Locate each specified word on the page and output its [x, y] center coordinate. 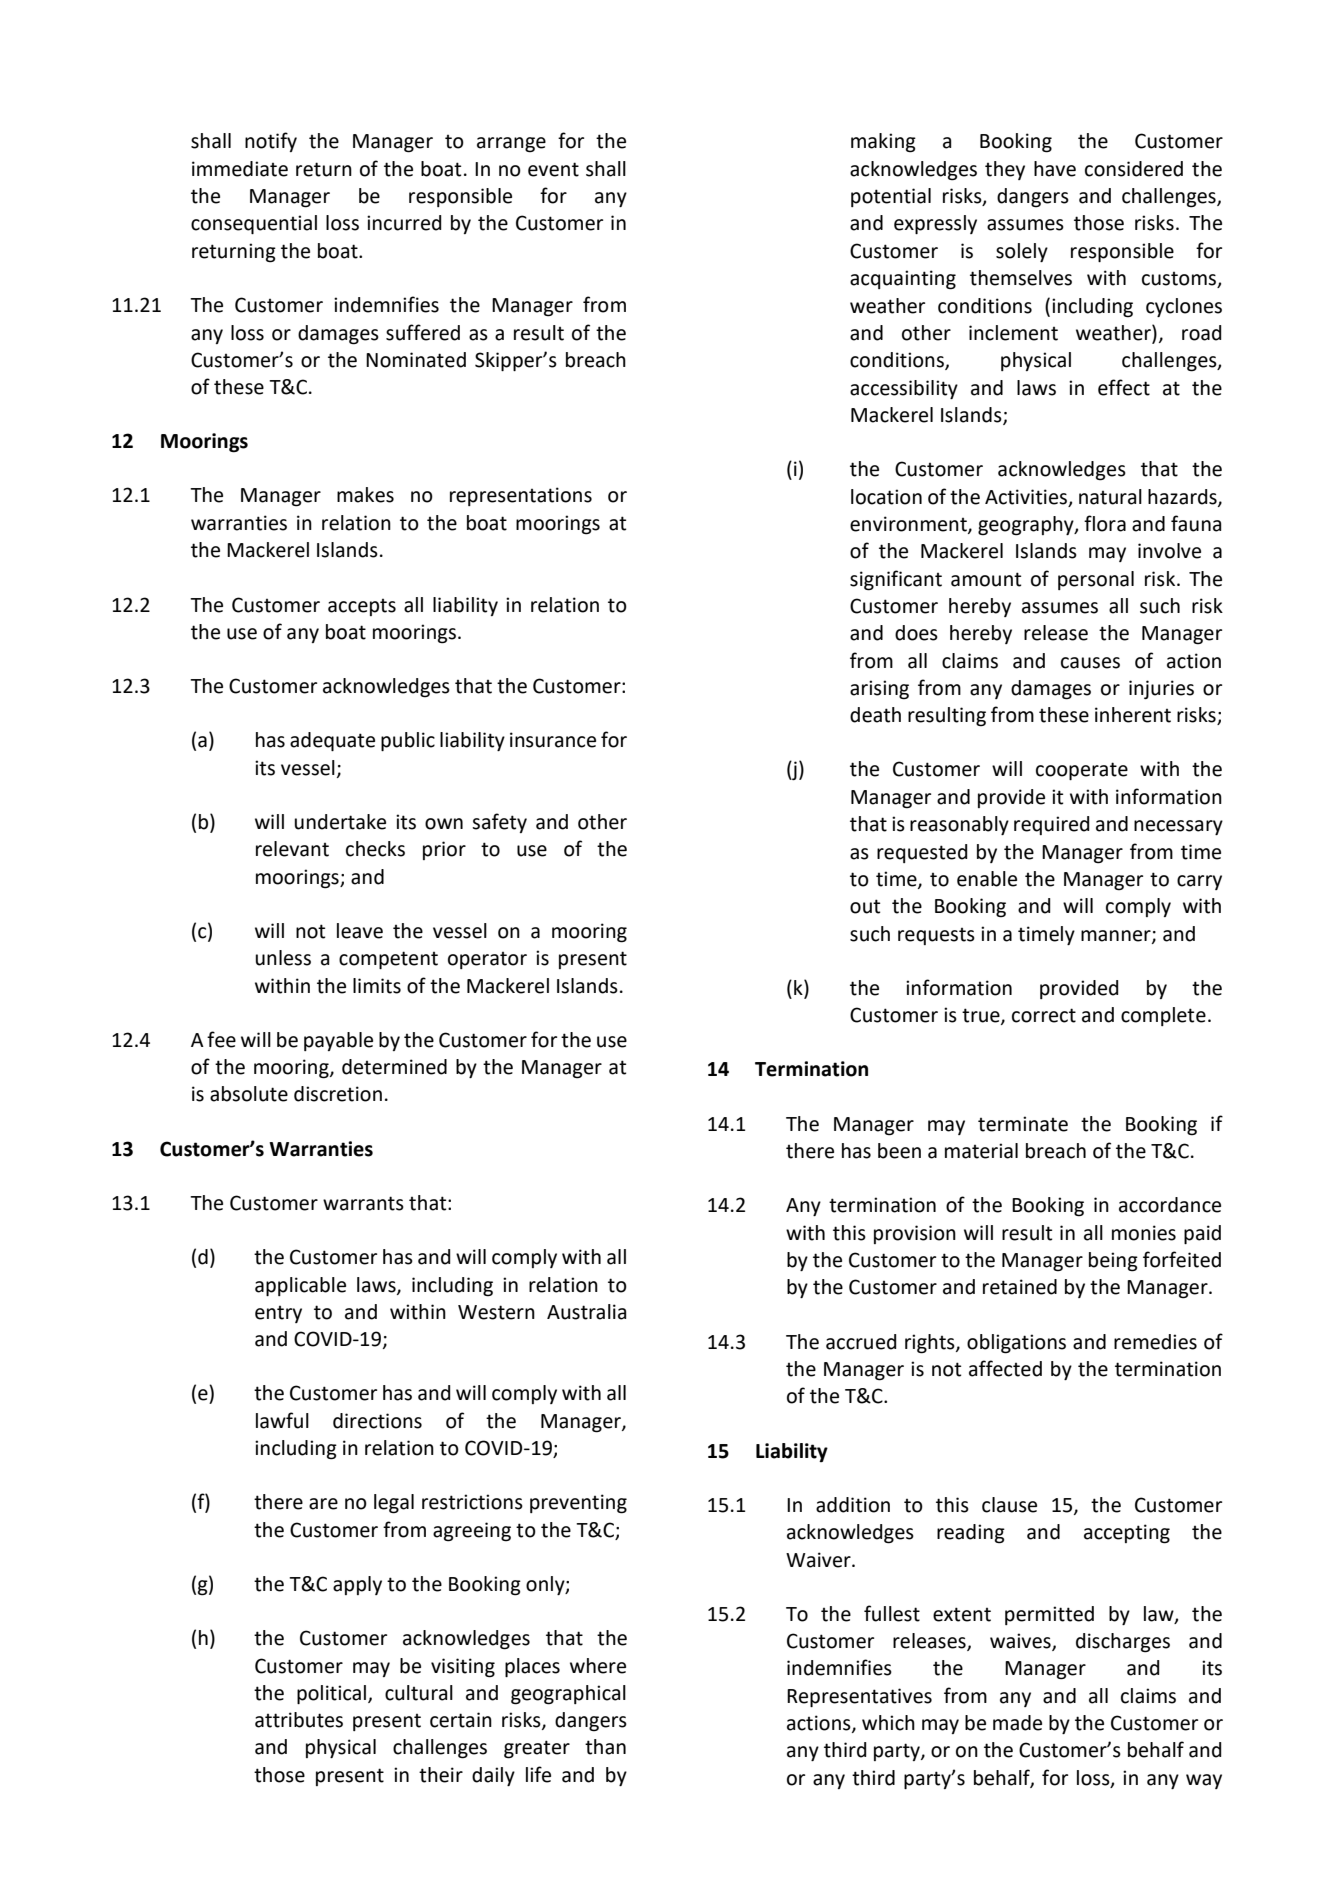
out [865, 906]
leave [360, 931]
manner [1117, 936]
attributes [299, 1720]
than [605, 1747]
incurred [404, 223]
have [1055, 169]
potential [891, 197]
